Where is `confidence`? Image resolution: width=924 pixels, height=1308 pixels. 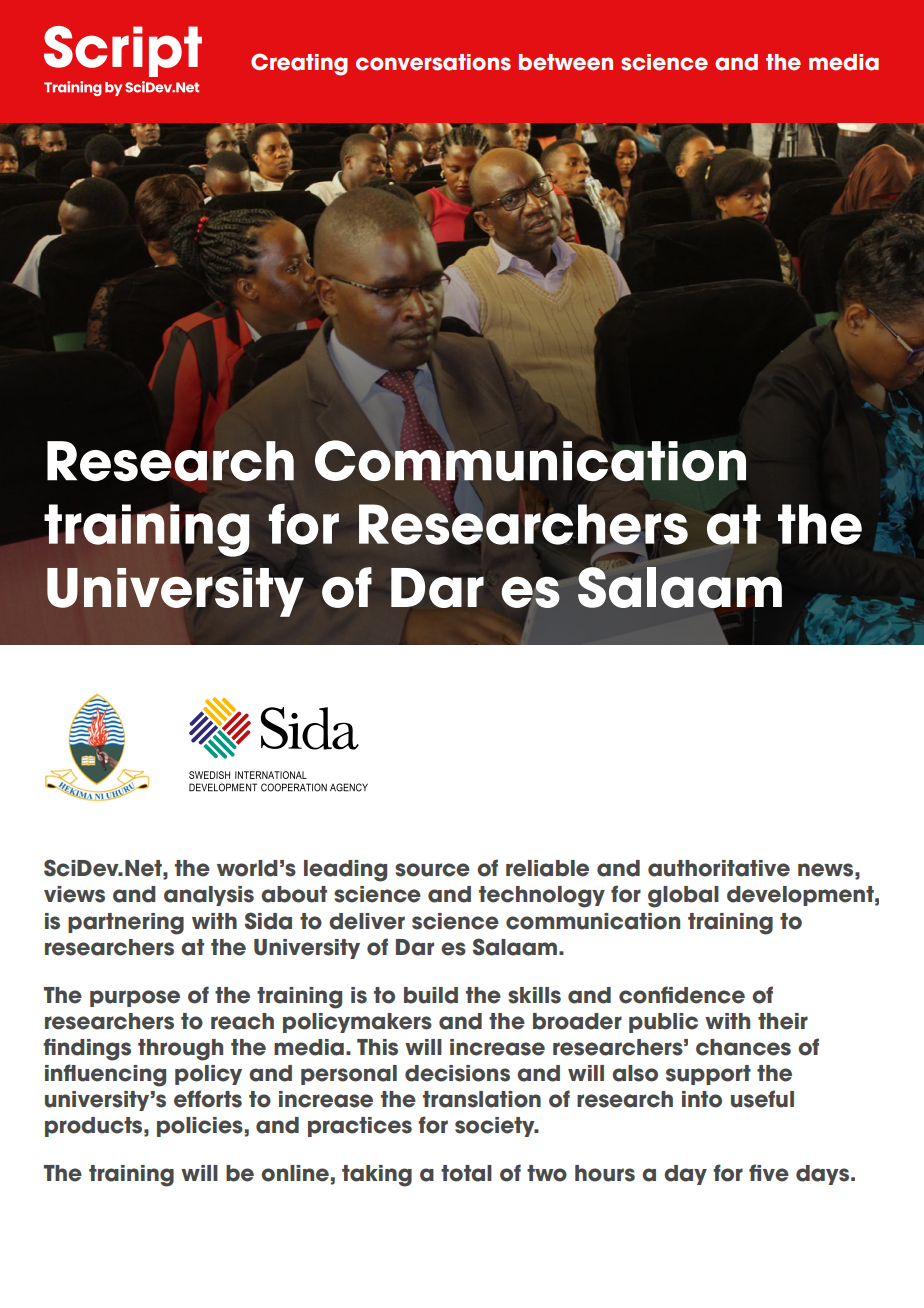
confidence is located at coordinates (682, 995).
